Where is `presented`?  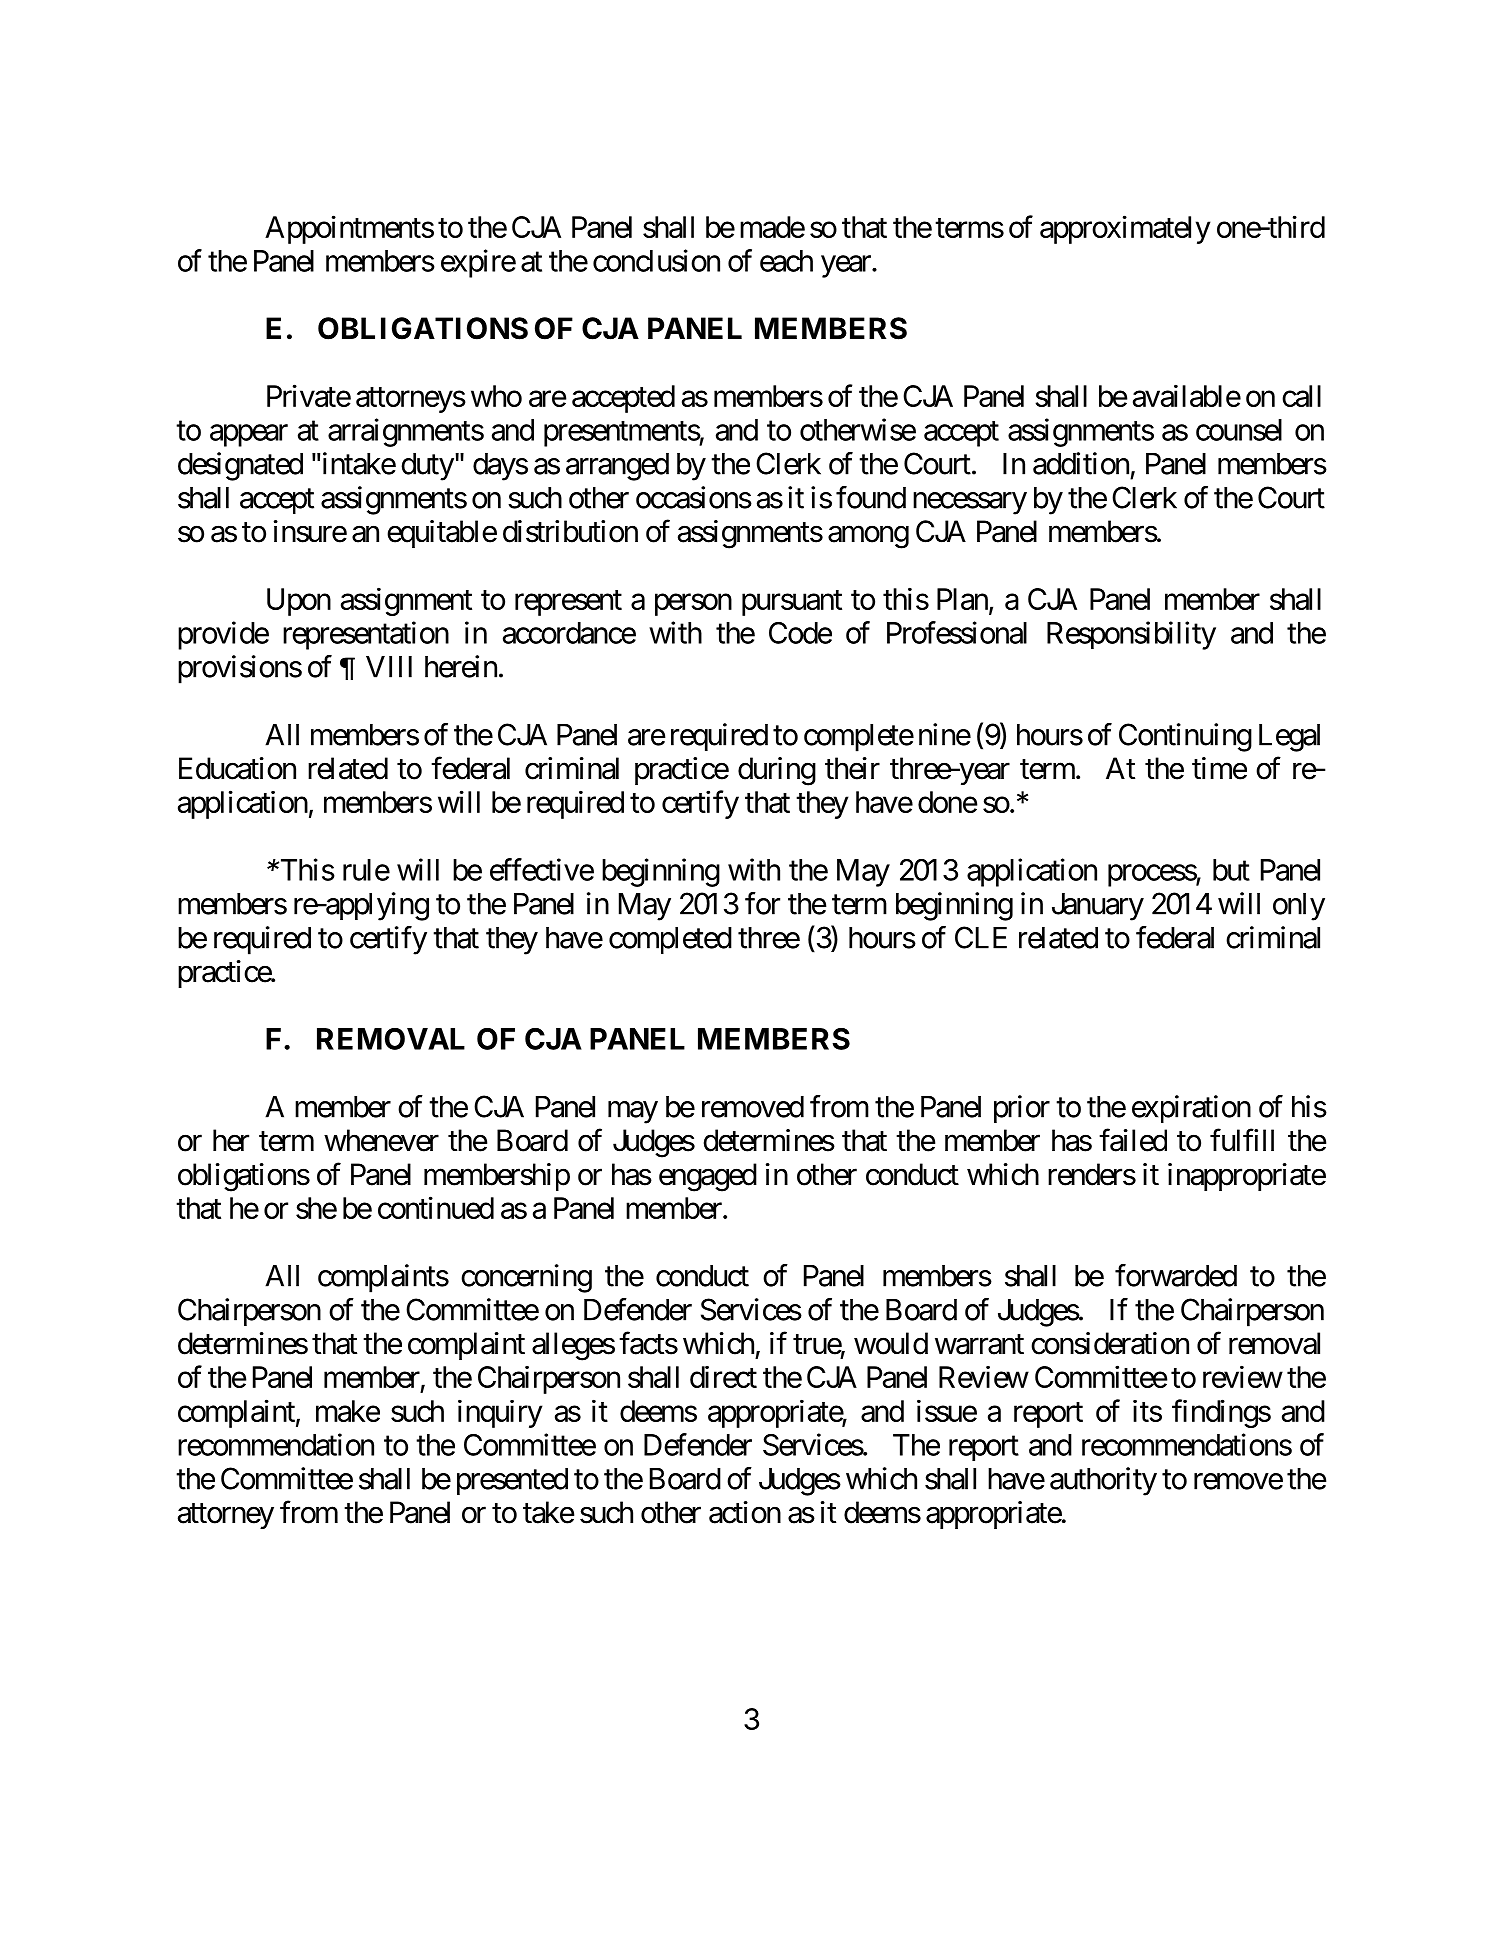
presented is located at coordinates (512, 1481).
